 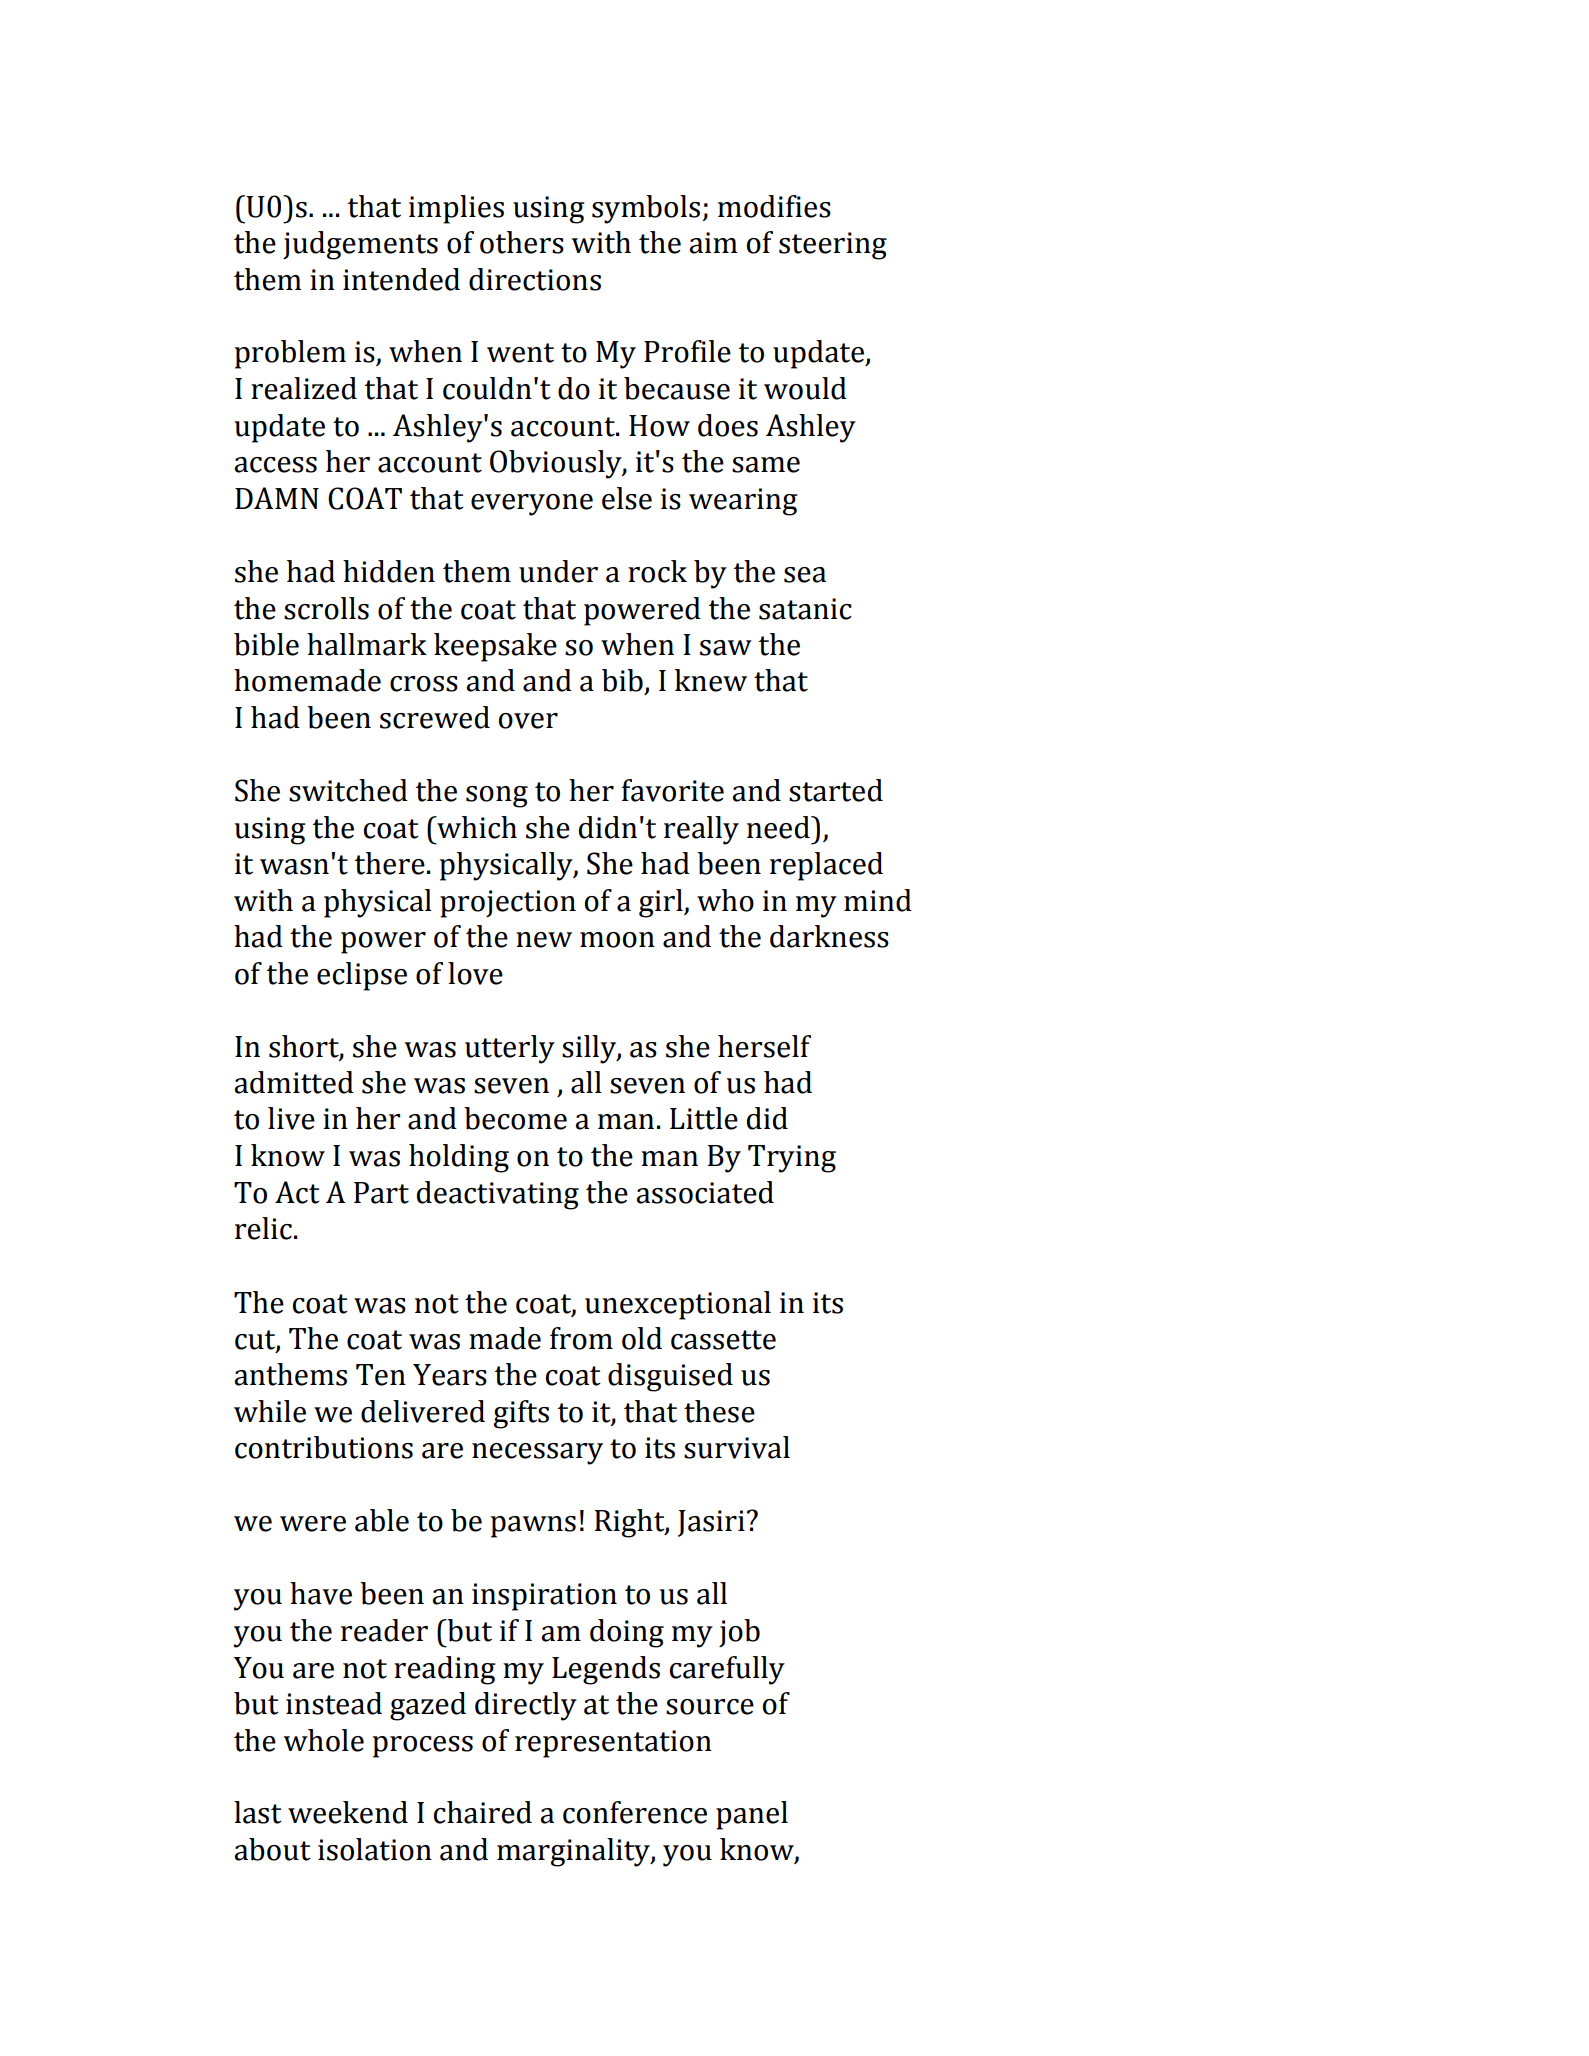 I want to click on judgements, so click(x=360, y=245).
